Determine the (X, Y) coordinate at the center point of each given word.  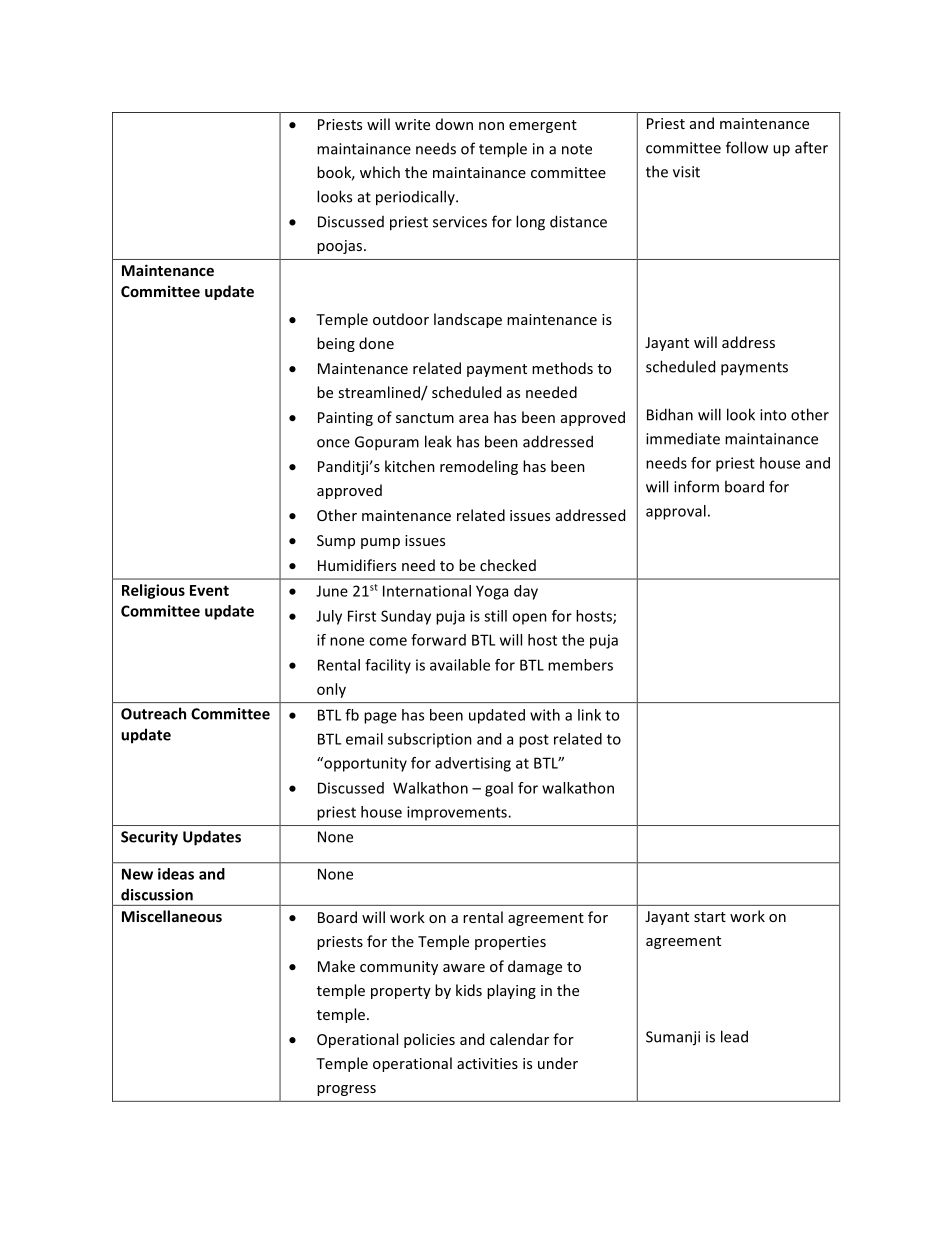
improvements (458, 813)
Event (209, 590)
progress (346, 1090)
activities (487, 1063)
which (380, 172)
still (495, 616)
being (336, 344)
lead (734, 1036)
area (473, 419)
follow (747, 147)
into (773, 415)
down (454, 124)
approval (676, 512)
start (710, 917)
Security (149, 838)
